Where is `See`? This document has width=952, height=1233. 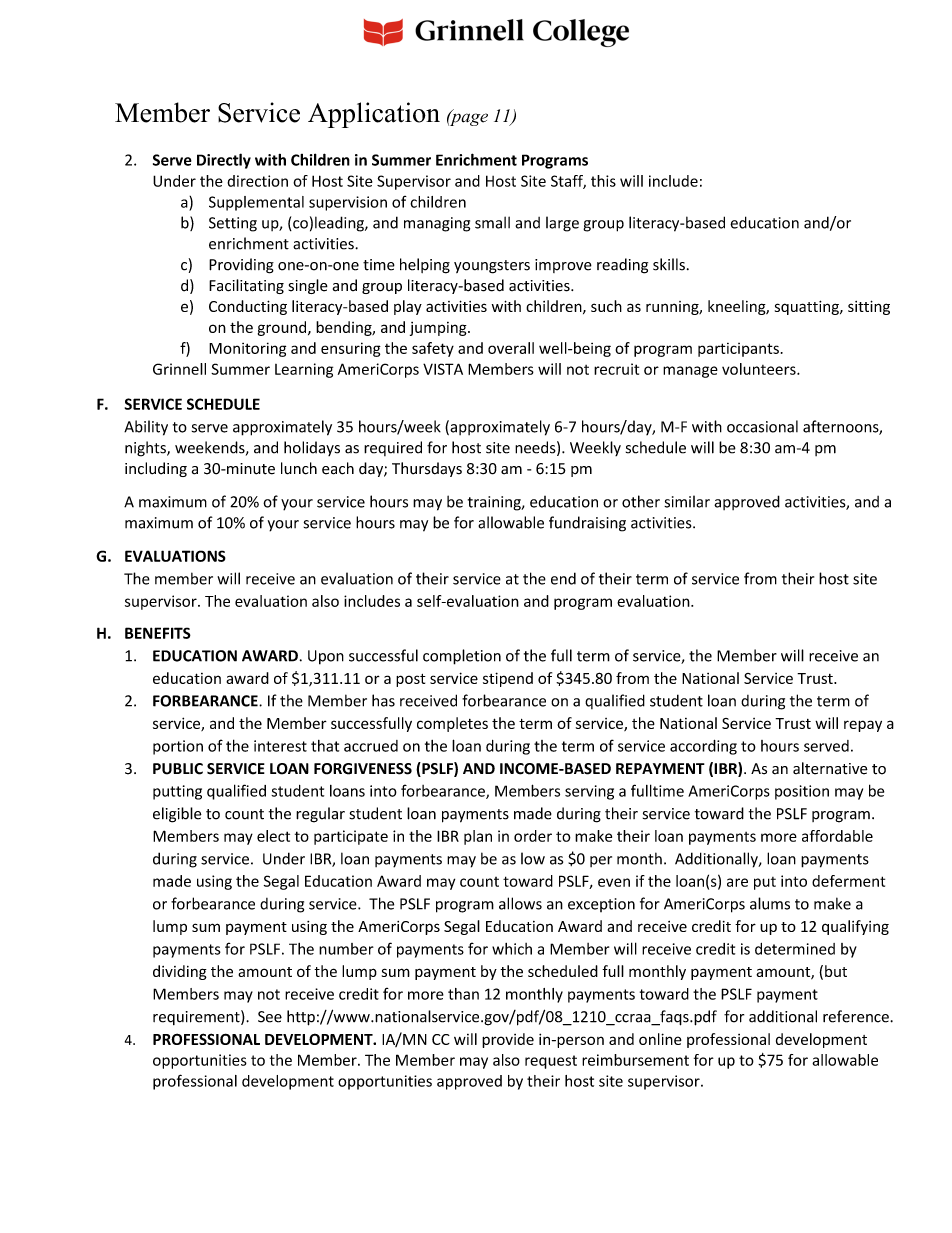
See is located at coordinates (270, 1017).
